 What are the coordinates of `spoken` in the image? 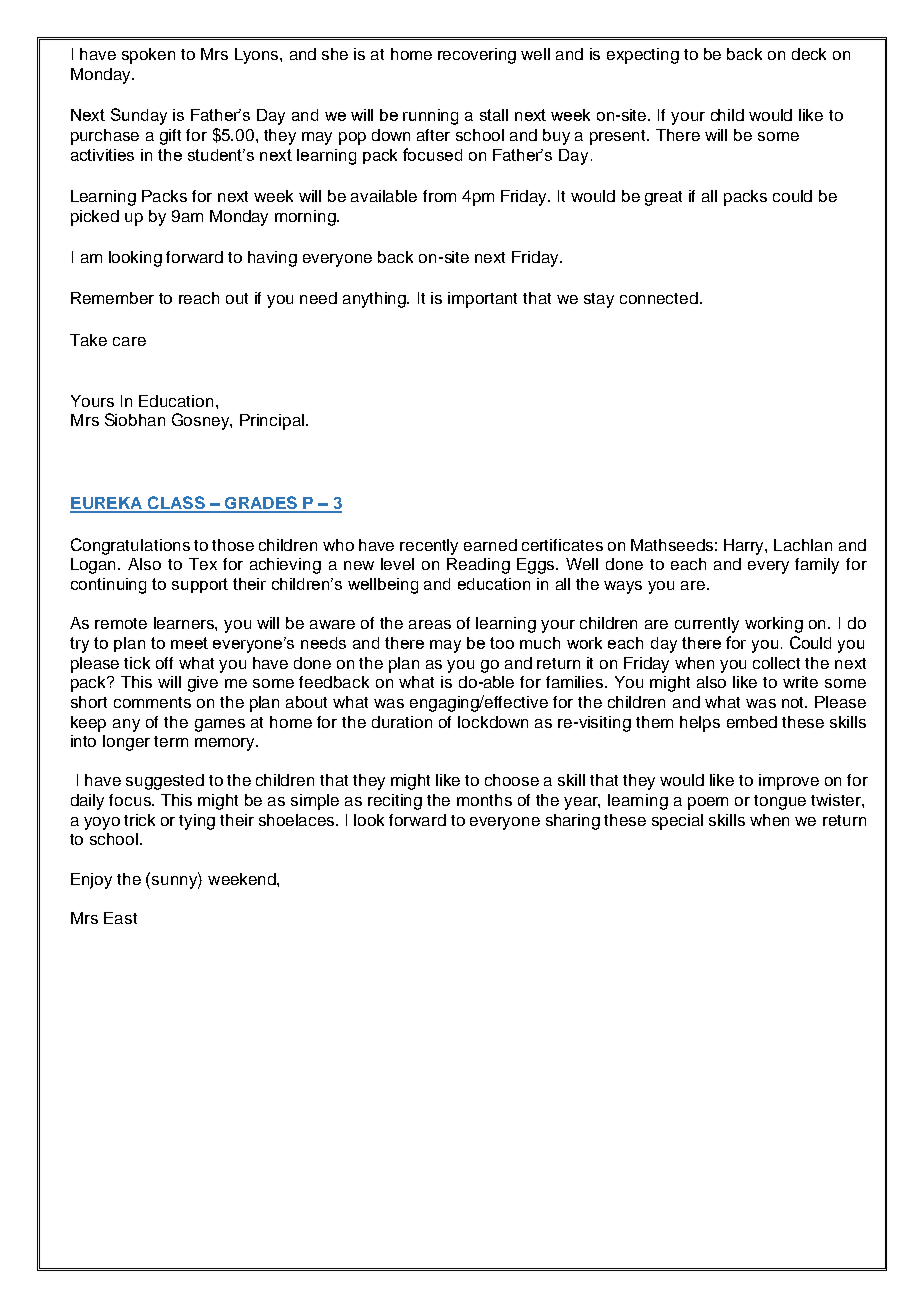 It's located at (148, 56).
